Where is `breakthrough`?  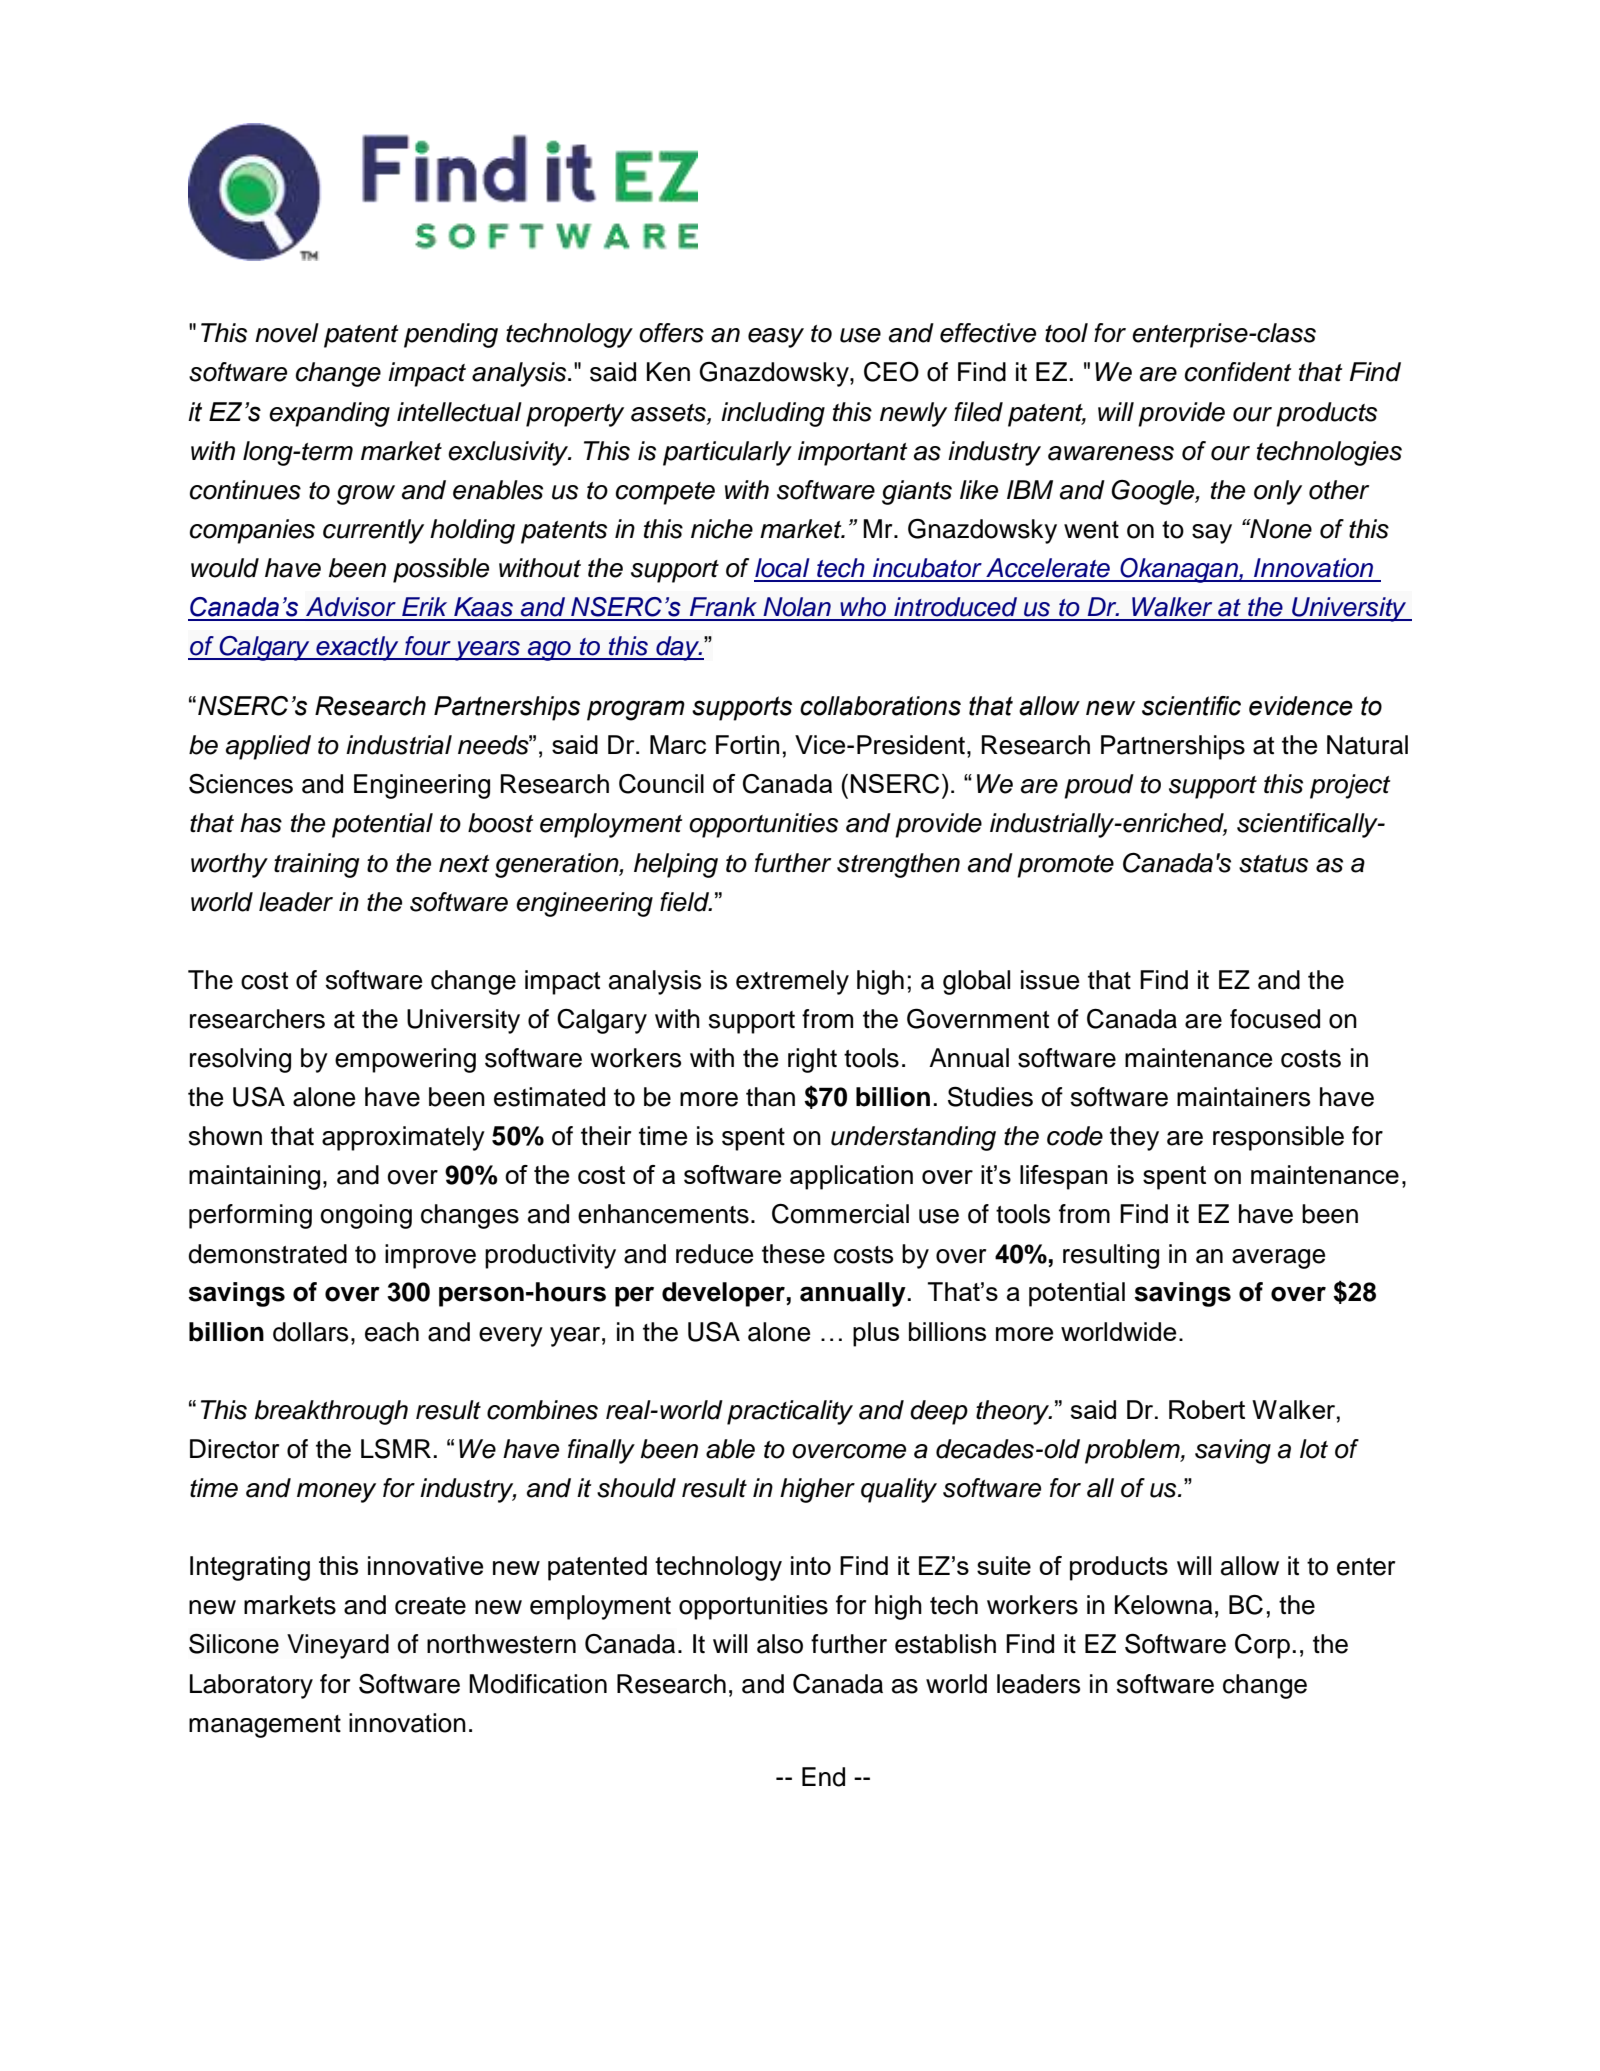
breakthrough is located at coordinates (331, 1412).
